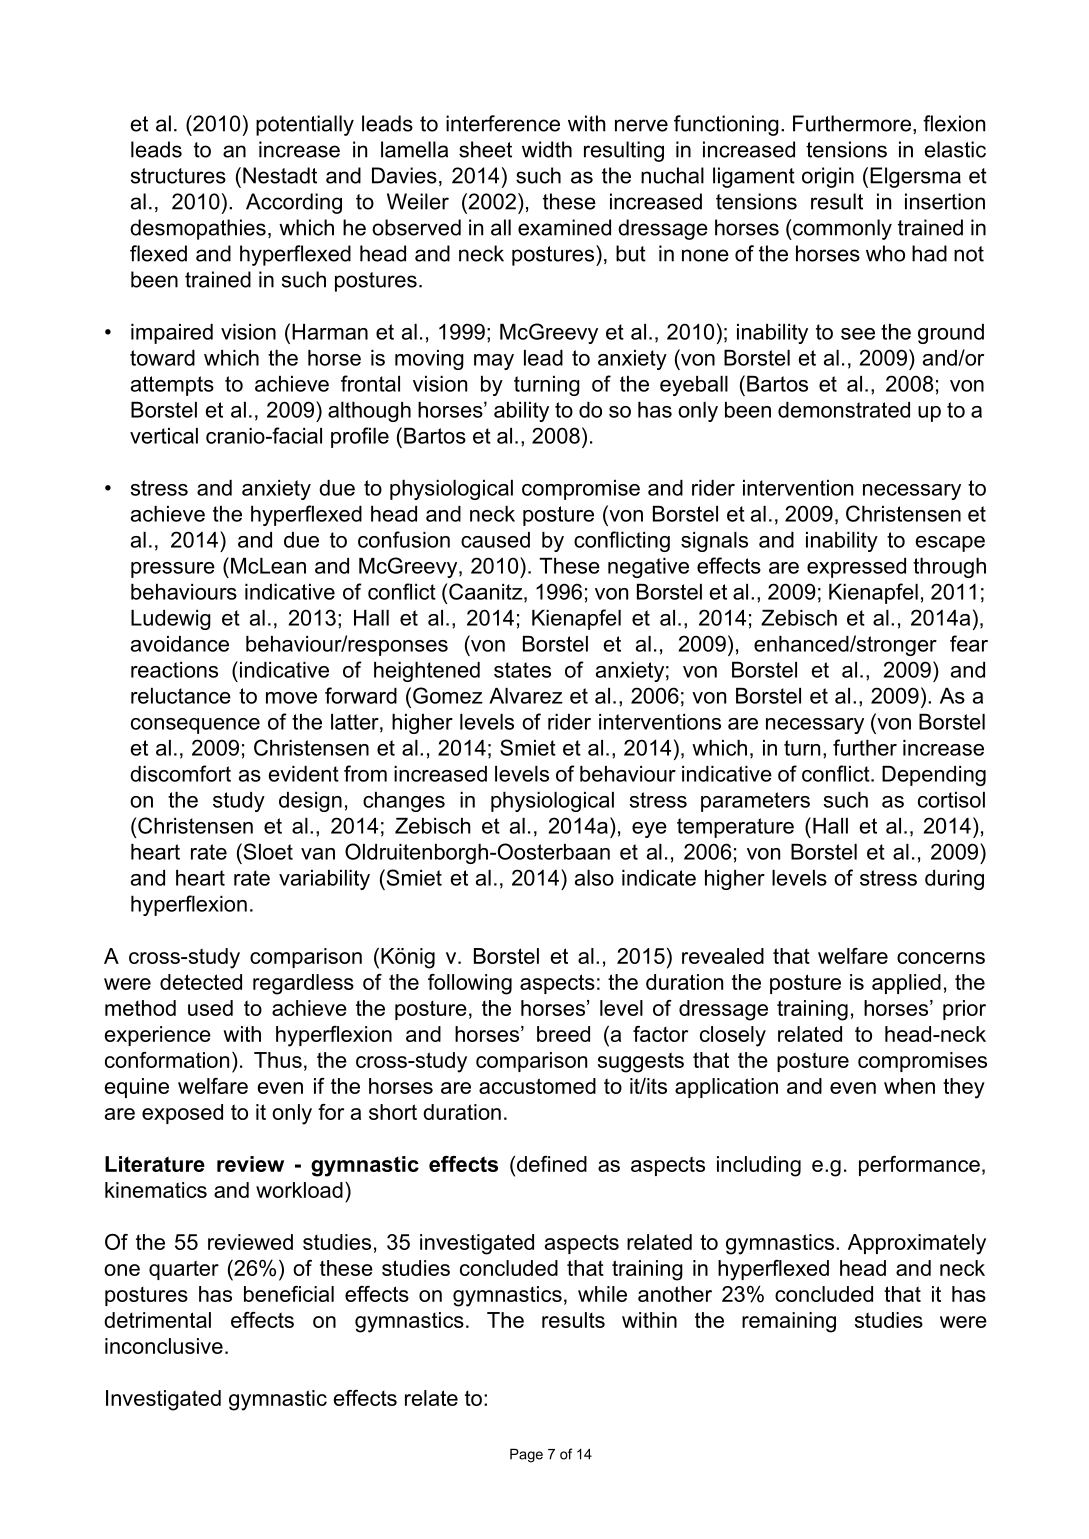 The image size is (1089, 1539). I want to click on expressed, so click(856, 568).
